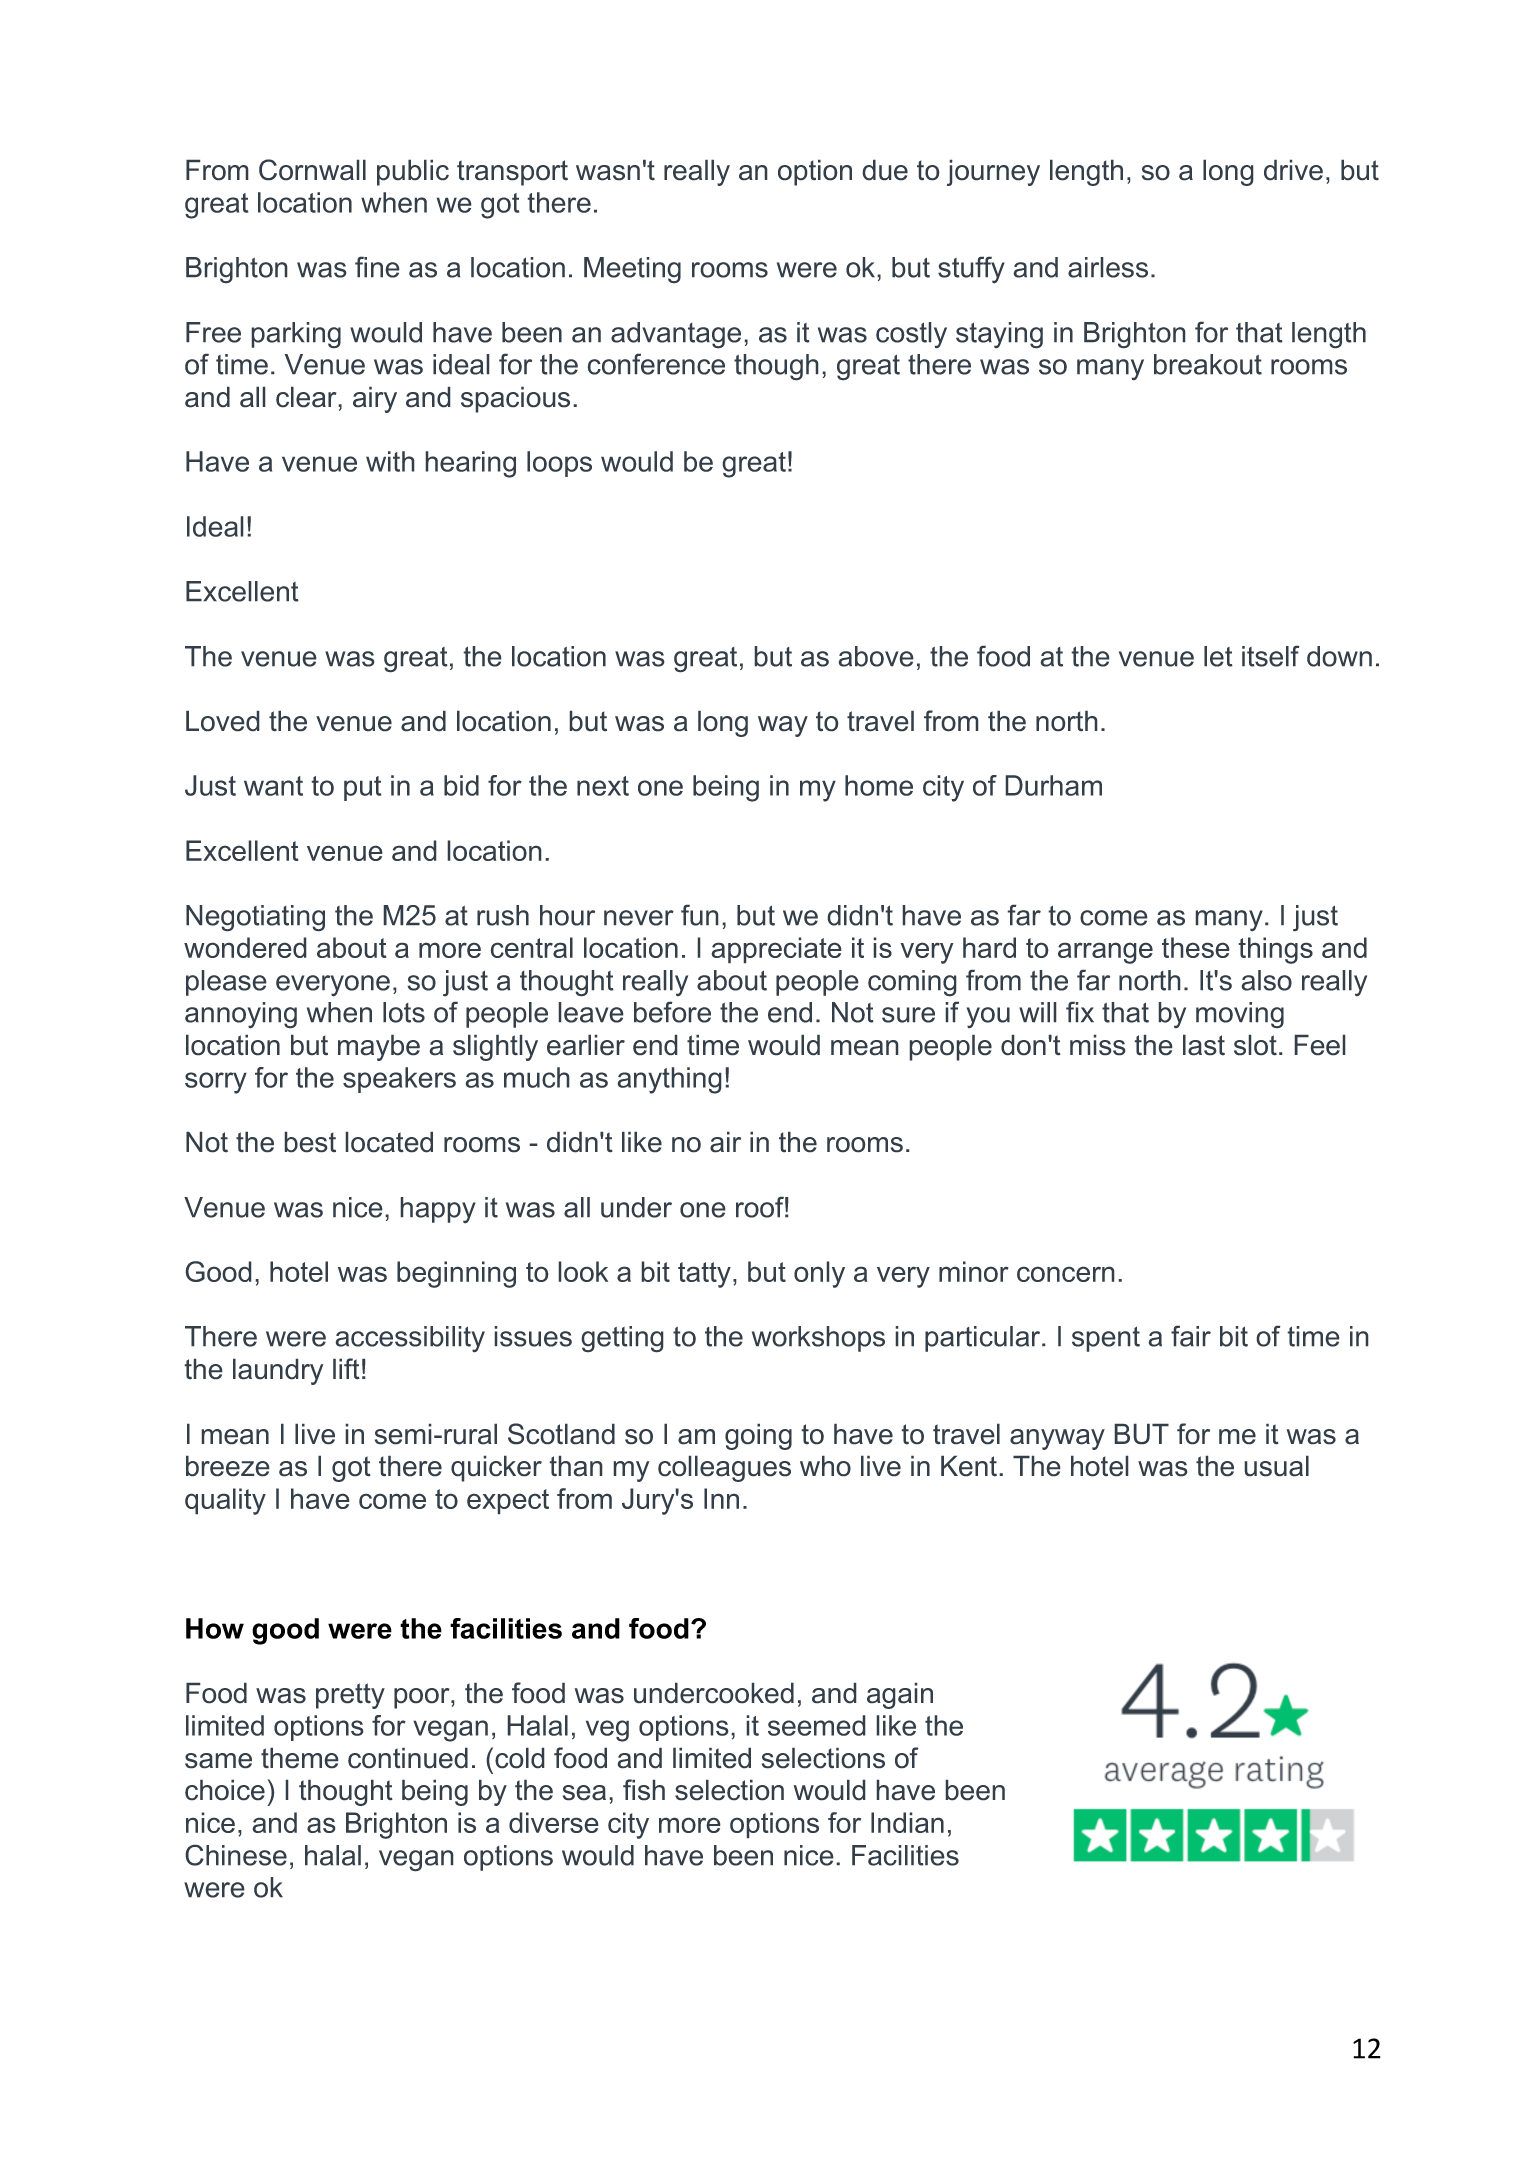  What do you see at coordinates (776, 950) in the document?
I see `appreciate` at bounding box center [776, 950].
